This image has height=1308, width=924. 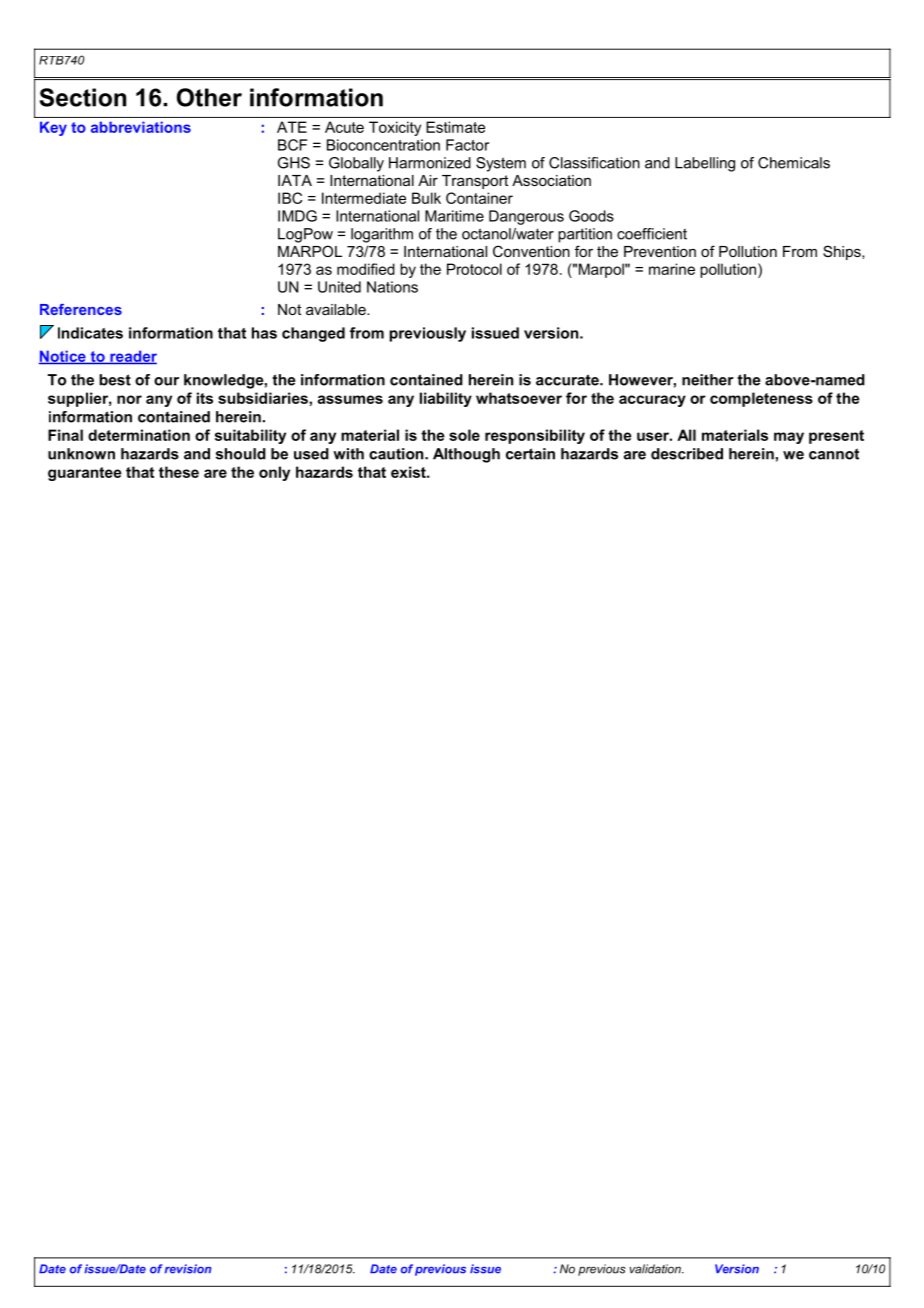 I want to click on guarantee, so click(x=85, y=474).
